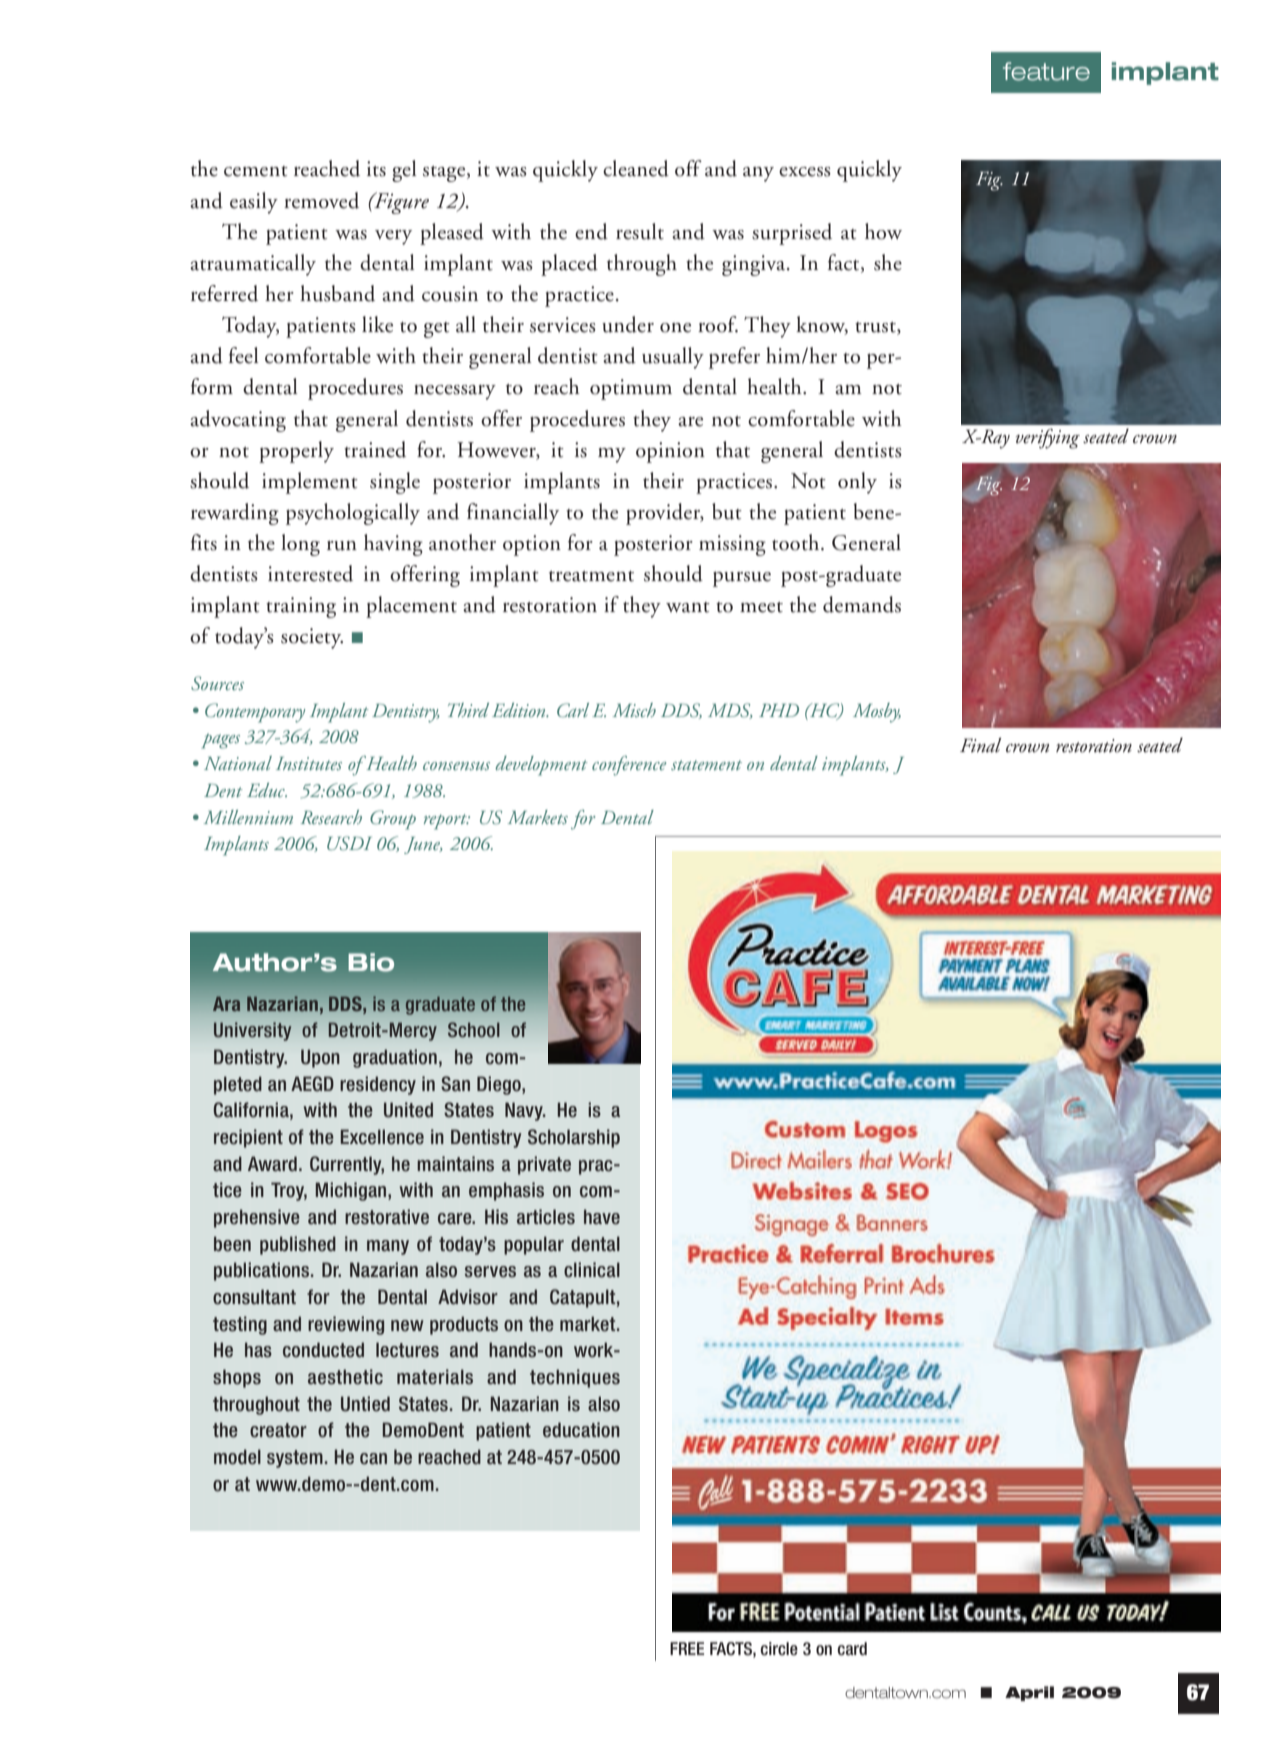 This page has width=1281, height=1741. What do you see at coordinates (1029, 1693) in the page?
I see `April` at bounding box center [1029, 1693].
